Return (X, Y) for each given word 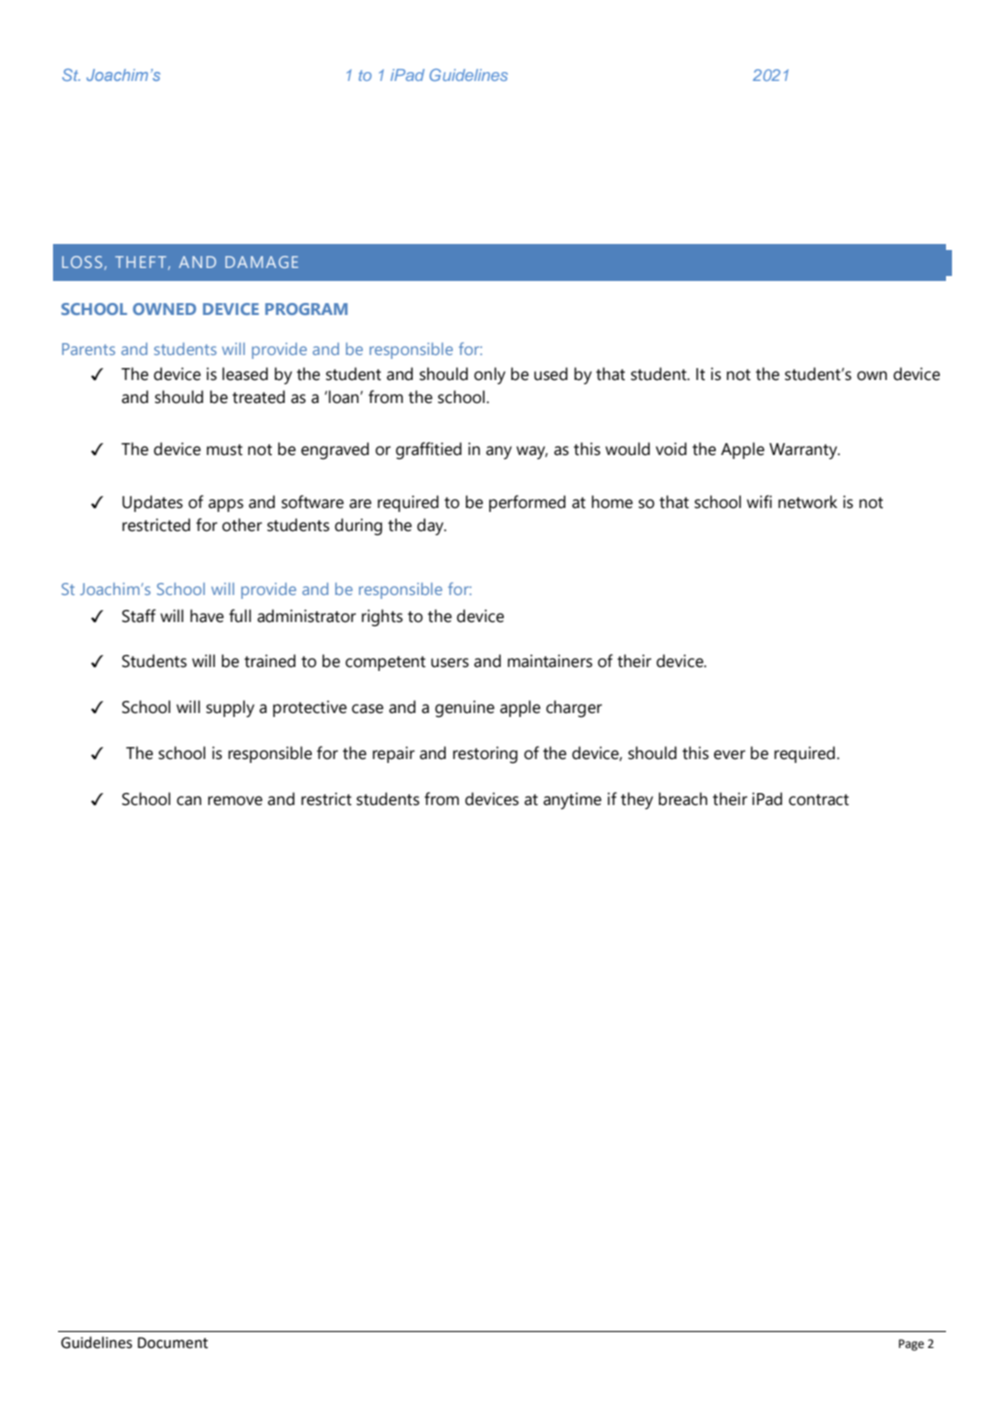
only (489, 376)
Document (173, 1343)
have (207, 616)
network (807, 502)
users (450, 663)
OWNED (164, 309)
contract (819, 800)
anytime (572, 800)
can (189, 801)
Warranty (804, 451)
